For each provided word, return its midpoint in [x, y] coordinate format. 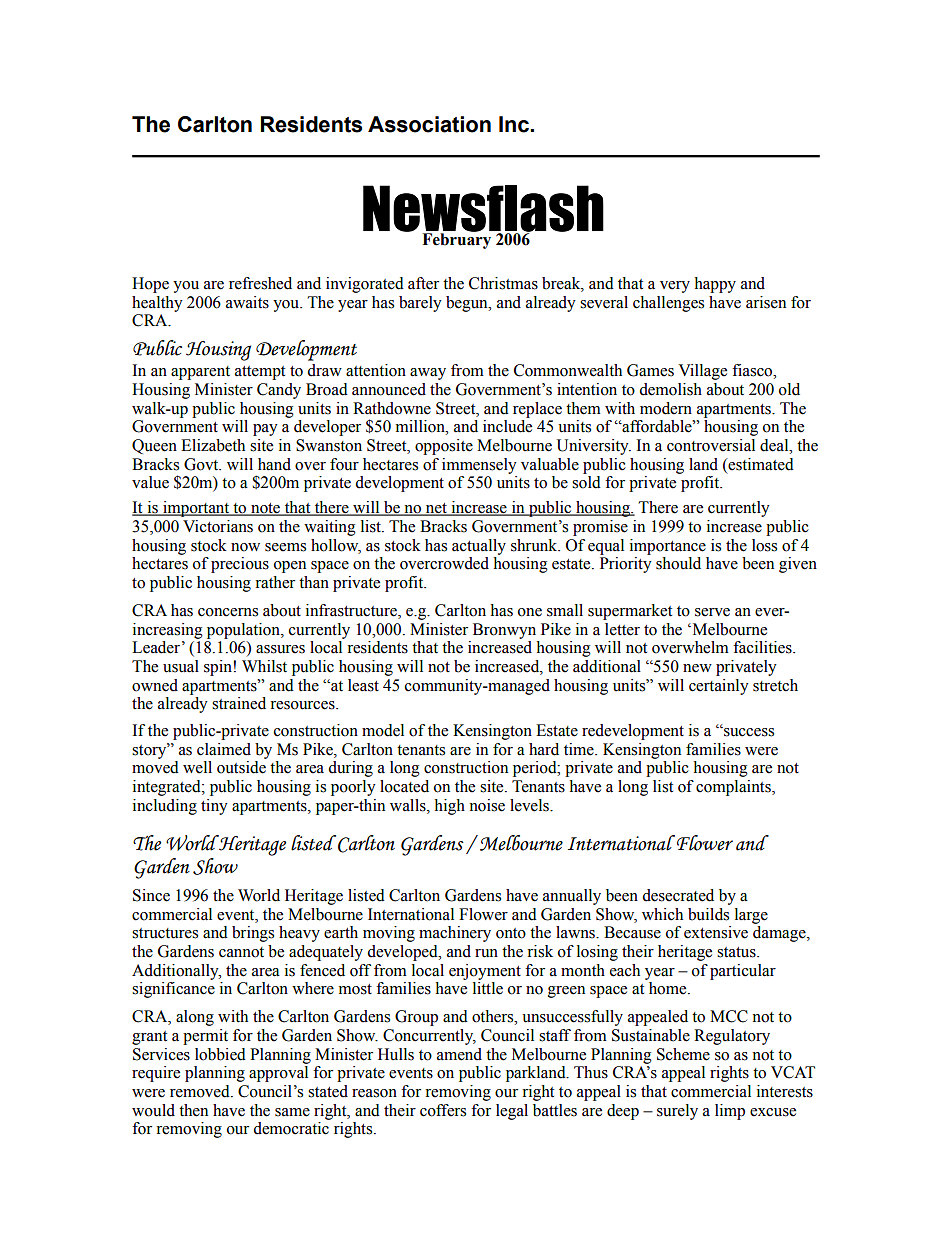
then [193, 1110]
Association [429, 124]
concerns [228, 612]
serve [712, 612]
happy [715, 285]
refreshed [260, 283]
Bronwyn [504, 631]
